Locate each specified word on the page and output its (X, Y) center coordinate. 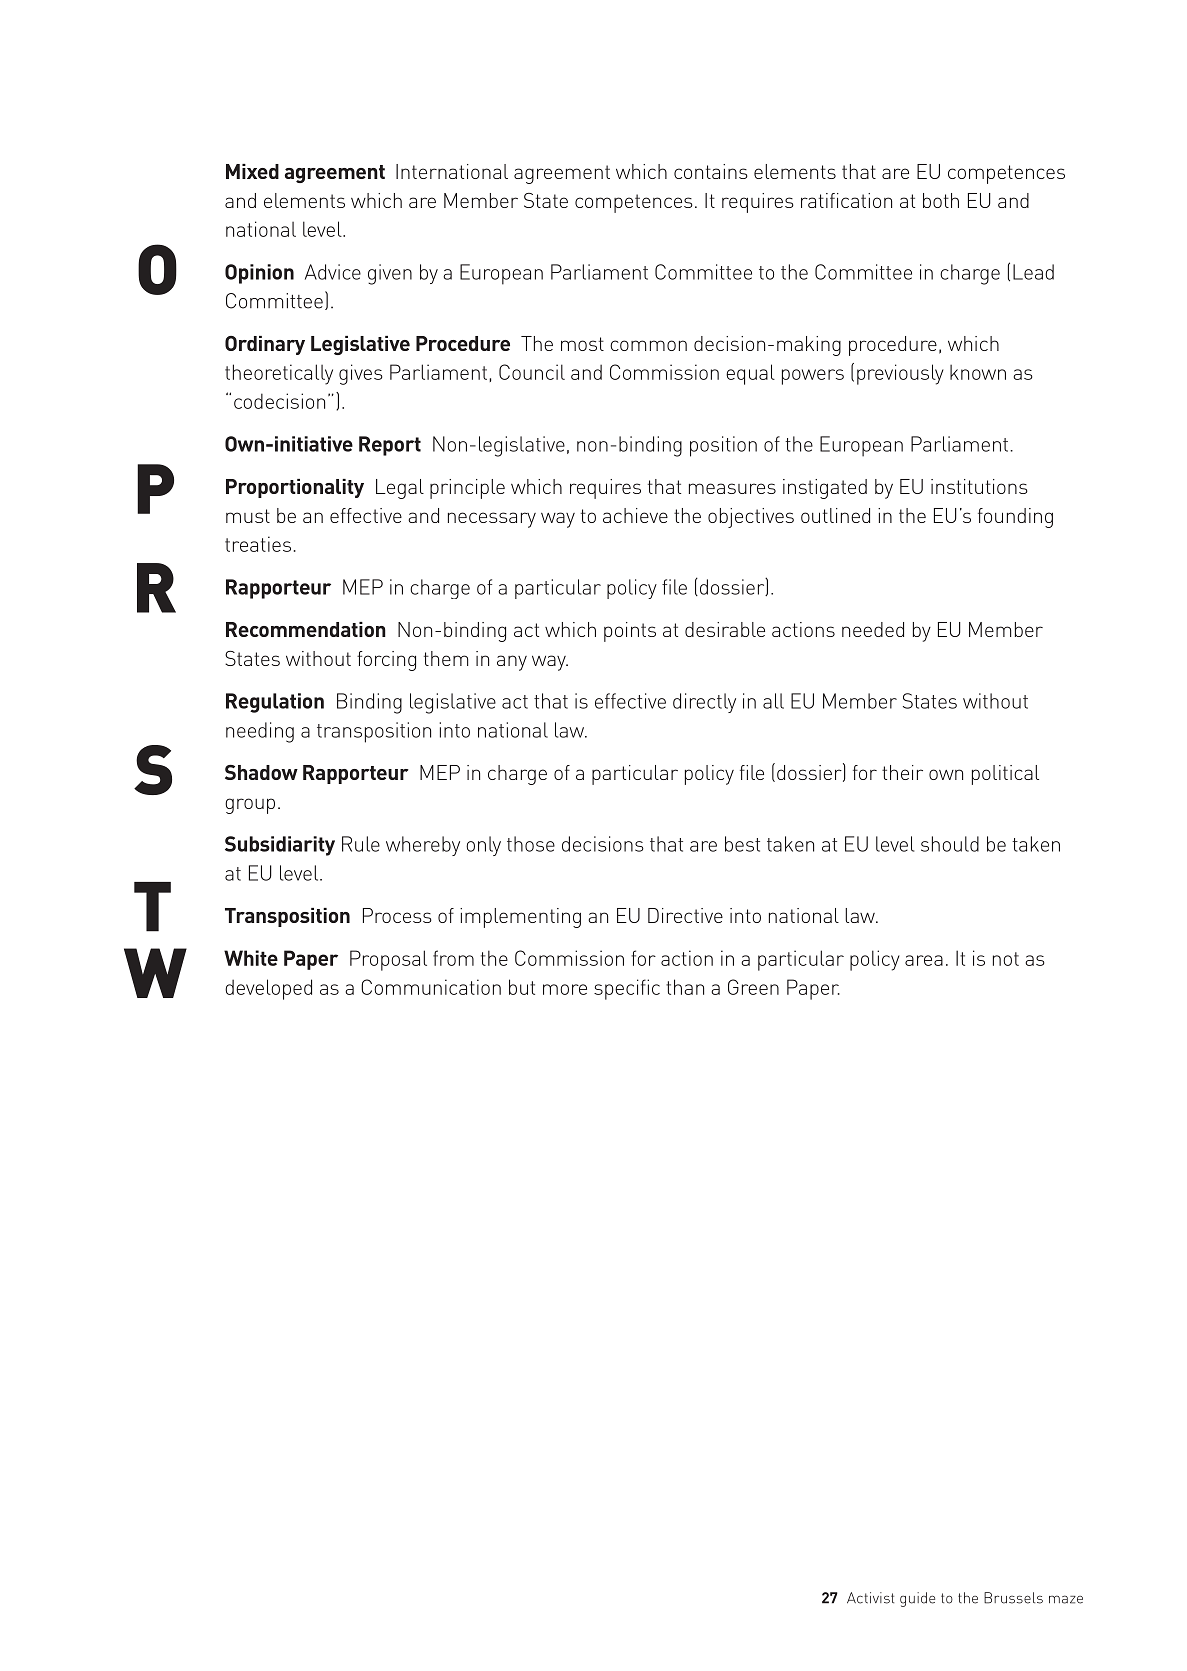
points (630, 632)
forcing (386, 661)
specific (627, 989)
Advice (333, 272)
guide (917, 1599)
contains (711, 171)
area (924, 960)
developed (268, 989)
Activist (870, 1598)
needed (873, 629)
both (941, 200)
